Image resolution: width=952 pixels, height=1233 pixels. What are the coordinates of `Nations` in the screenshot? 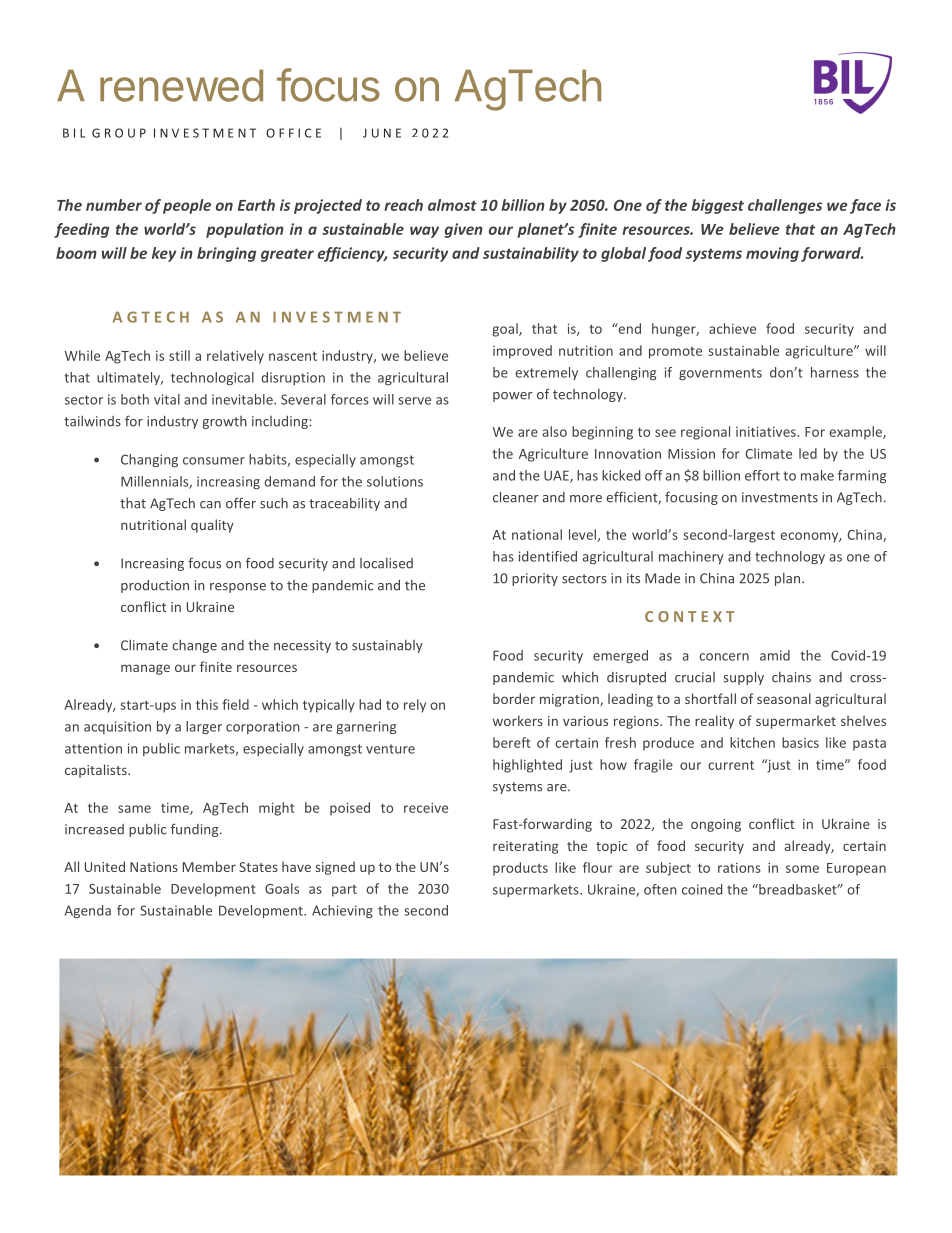 It's located at (154, 867).
